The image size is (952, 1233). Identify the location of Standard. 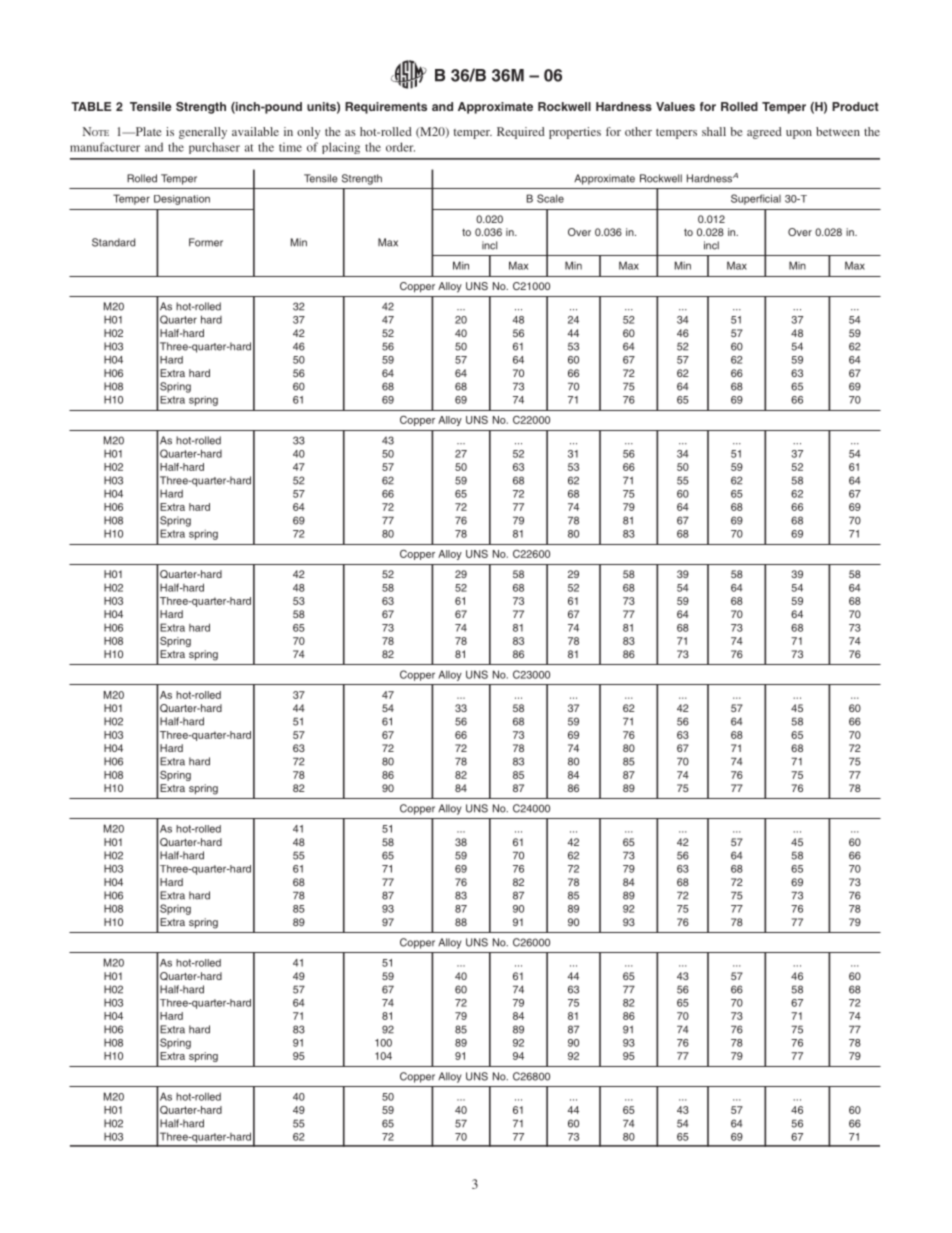
(113, 242).
